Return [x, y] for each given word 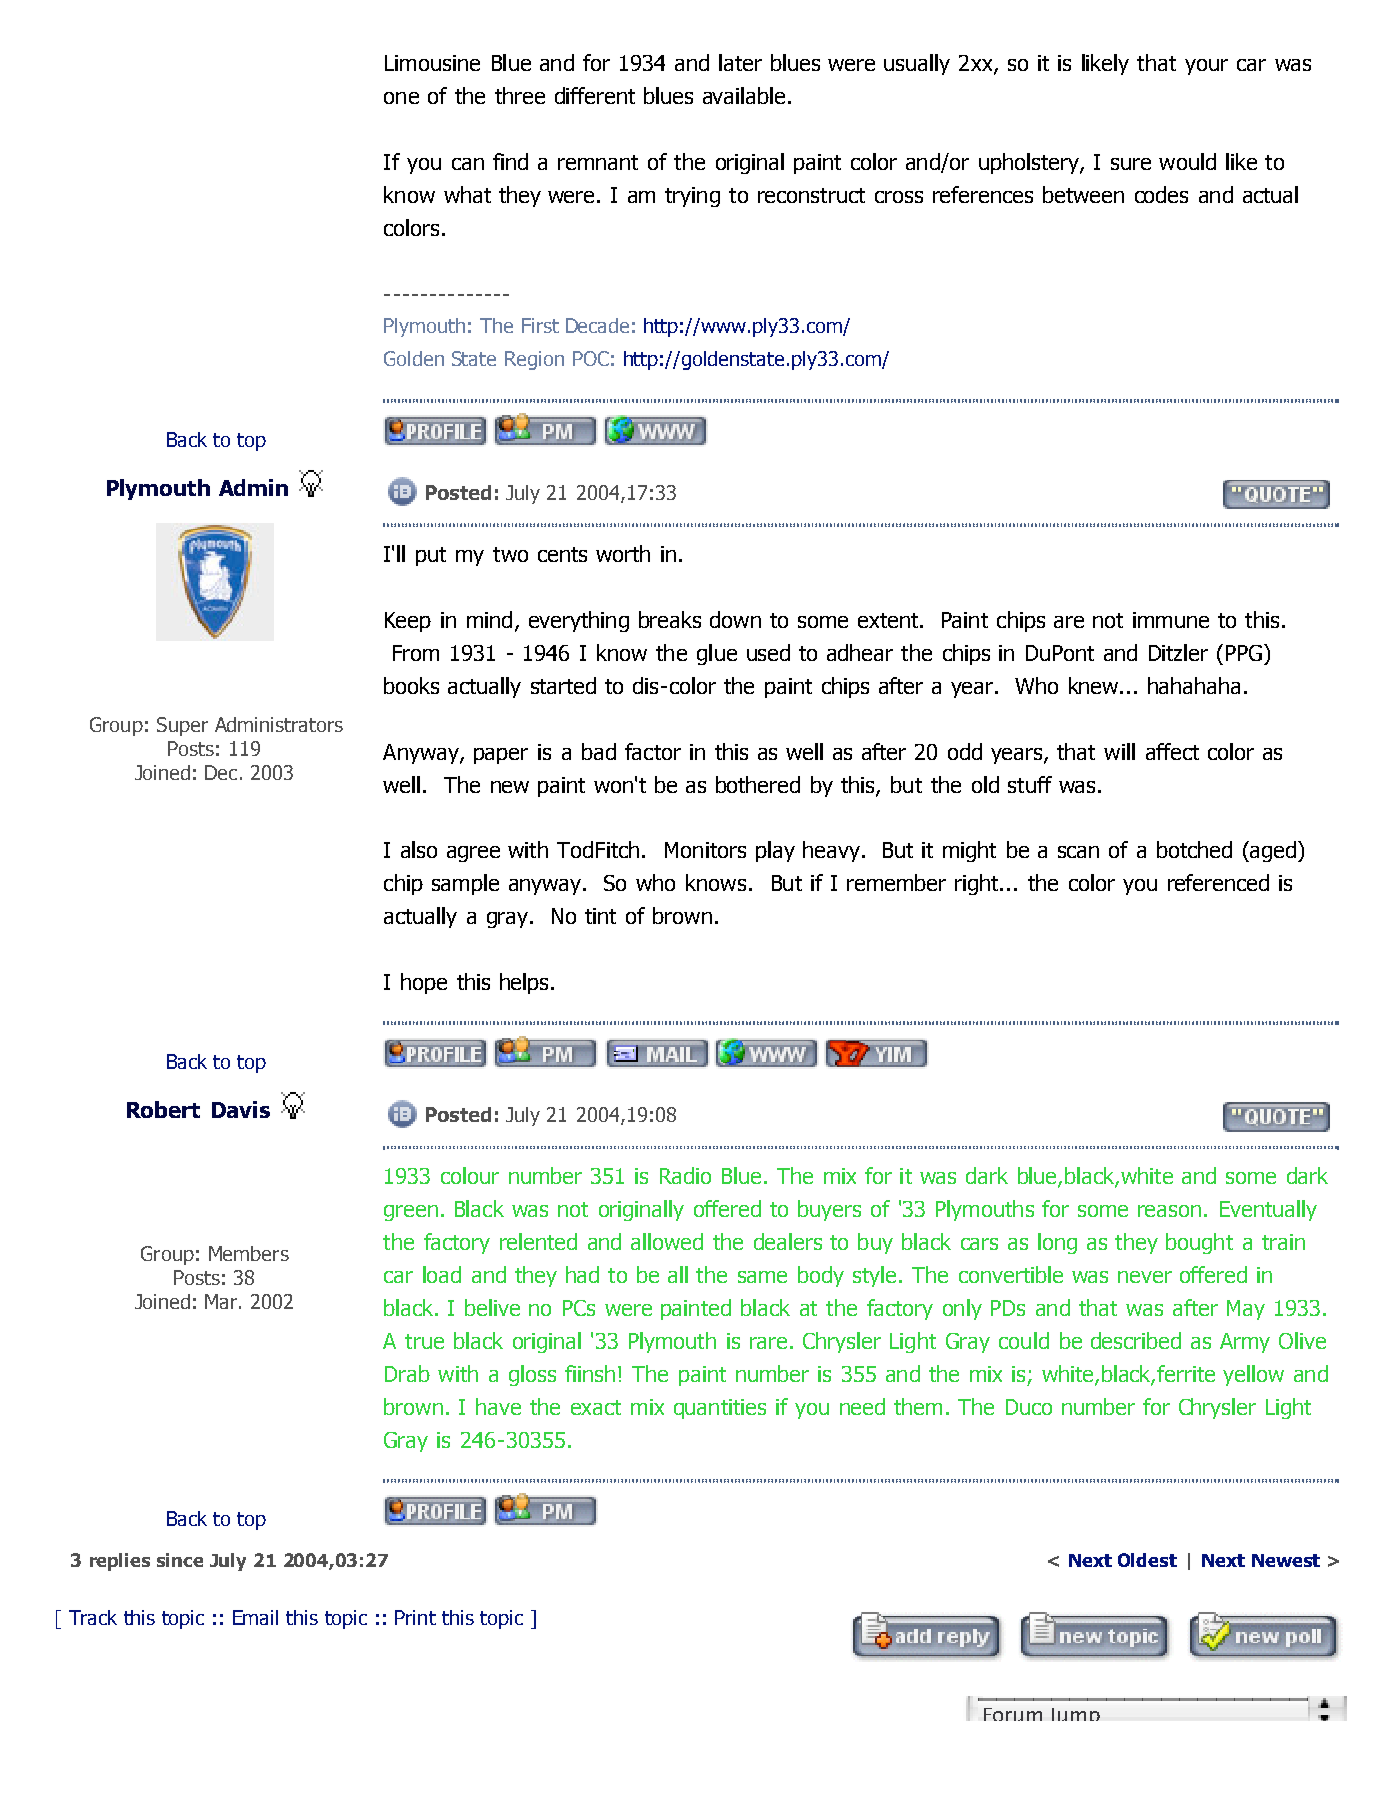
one [401, 98]
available [744, 95]
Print [415, 1617]
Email [255, 1617]
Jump [1076, 1714]
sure [1131, 164]
